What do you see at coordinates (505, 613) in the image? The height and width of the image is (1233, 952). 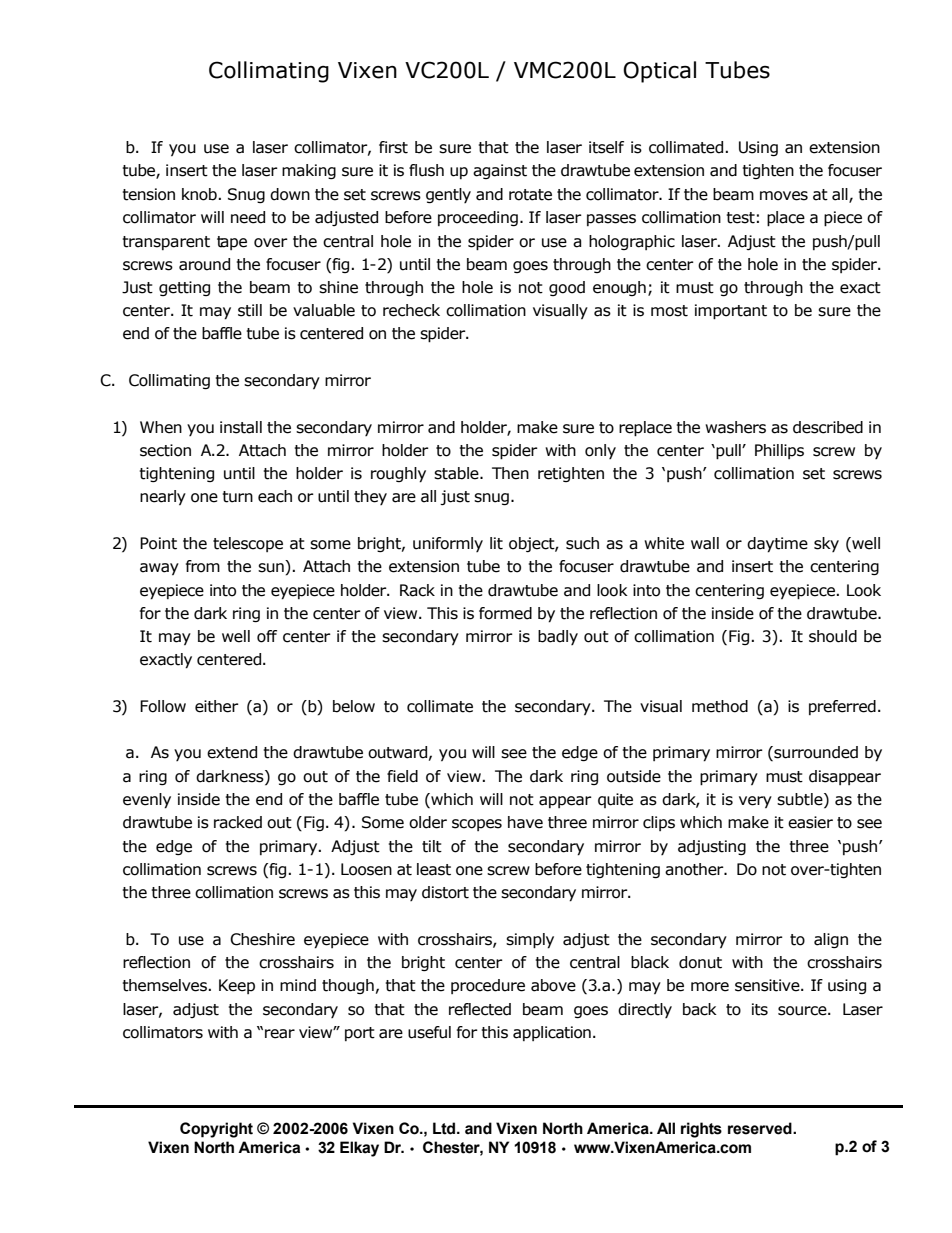 I see `formed` at bounding box center [505, 613].
